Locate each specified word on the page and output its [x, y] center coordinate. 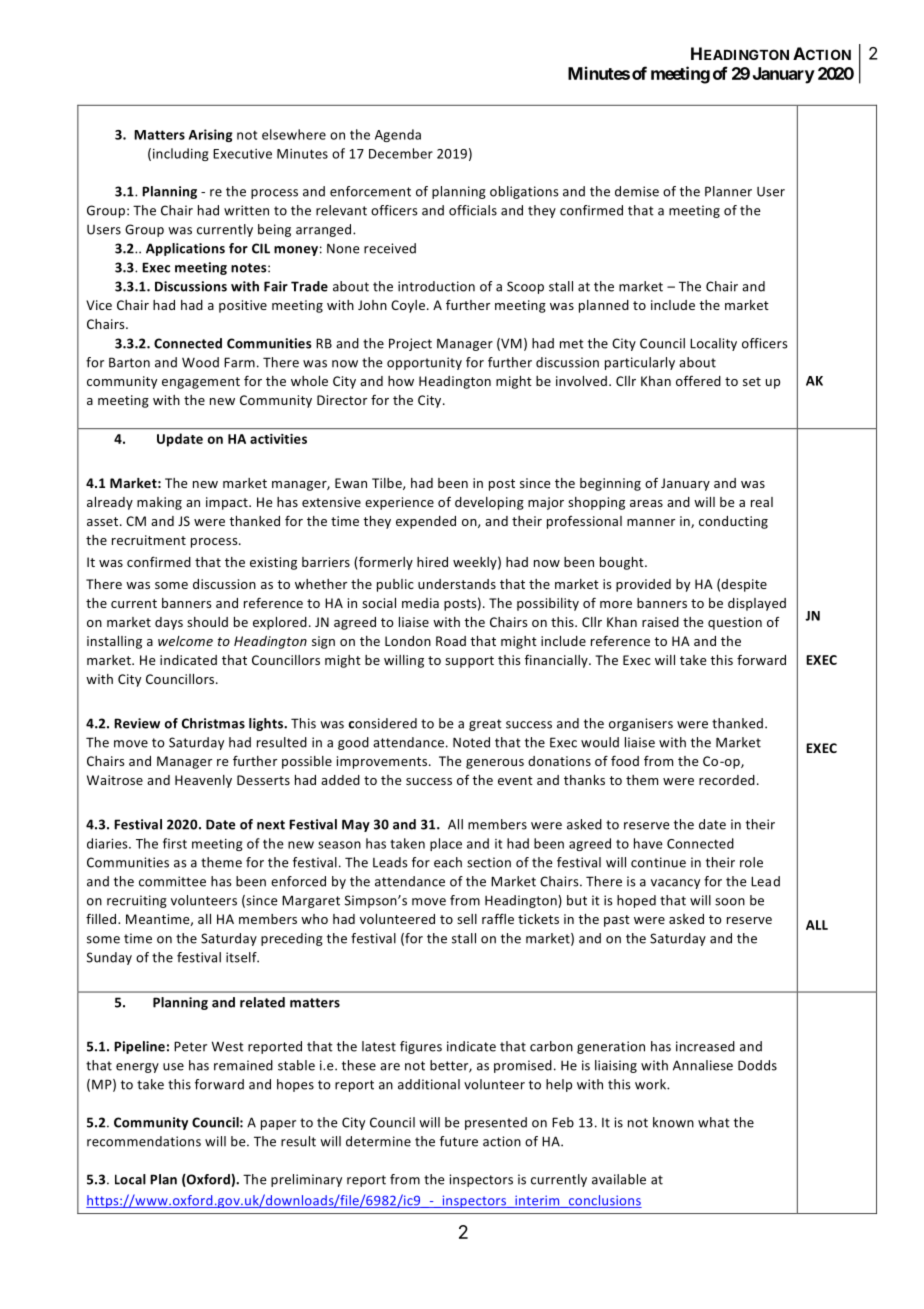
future [459, 1141]
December [401, 153]
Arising [211, 135]
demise [637, 191]
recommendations [144, 1141]
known [673, 1122]
